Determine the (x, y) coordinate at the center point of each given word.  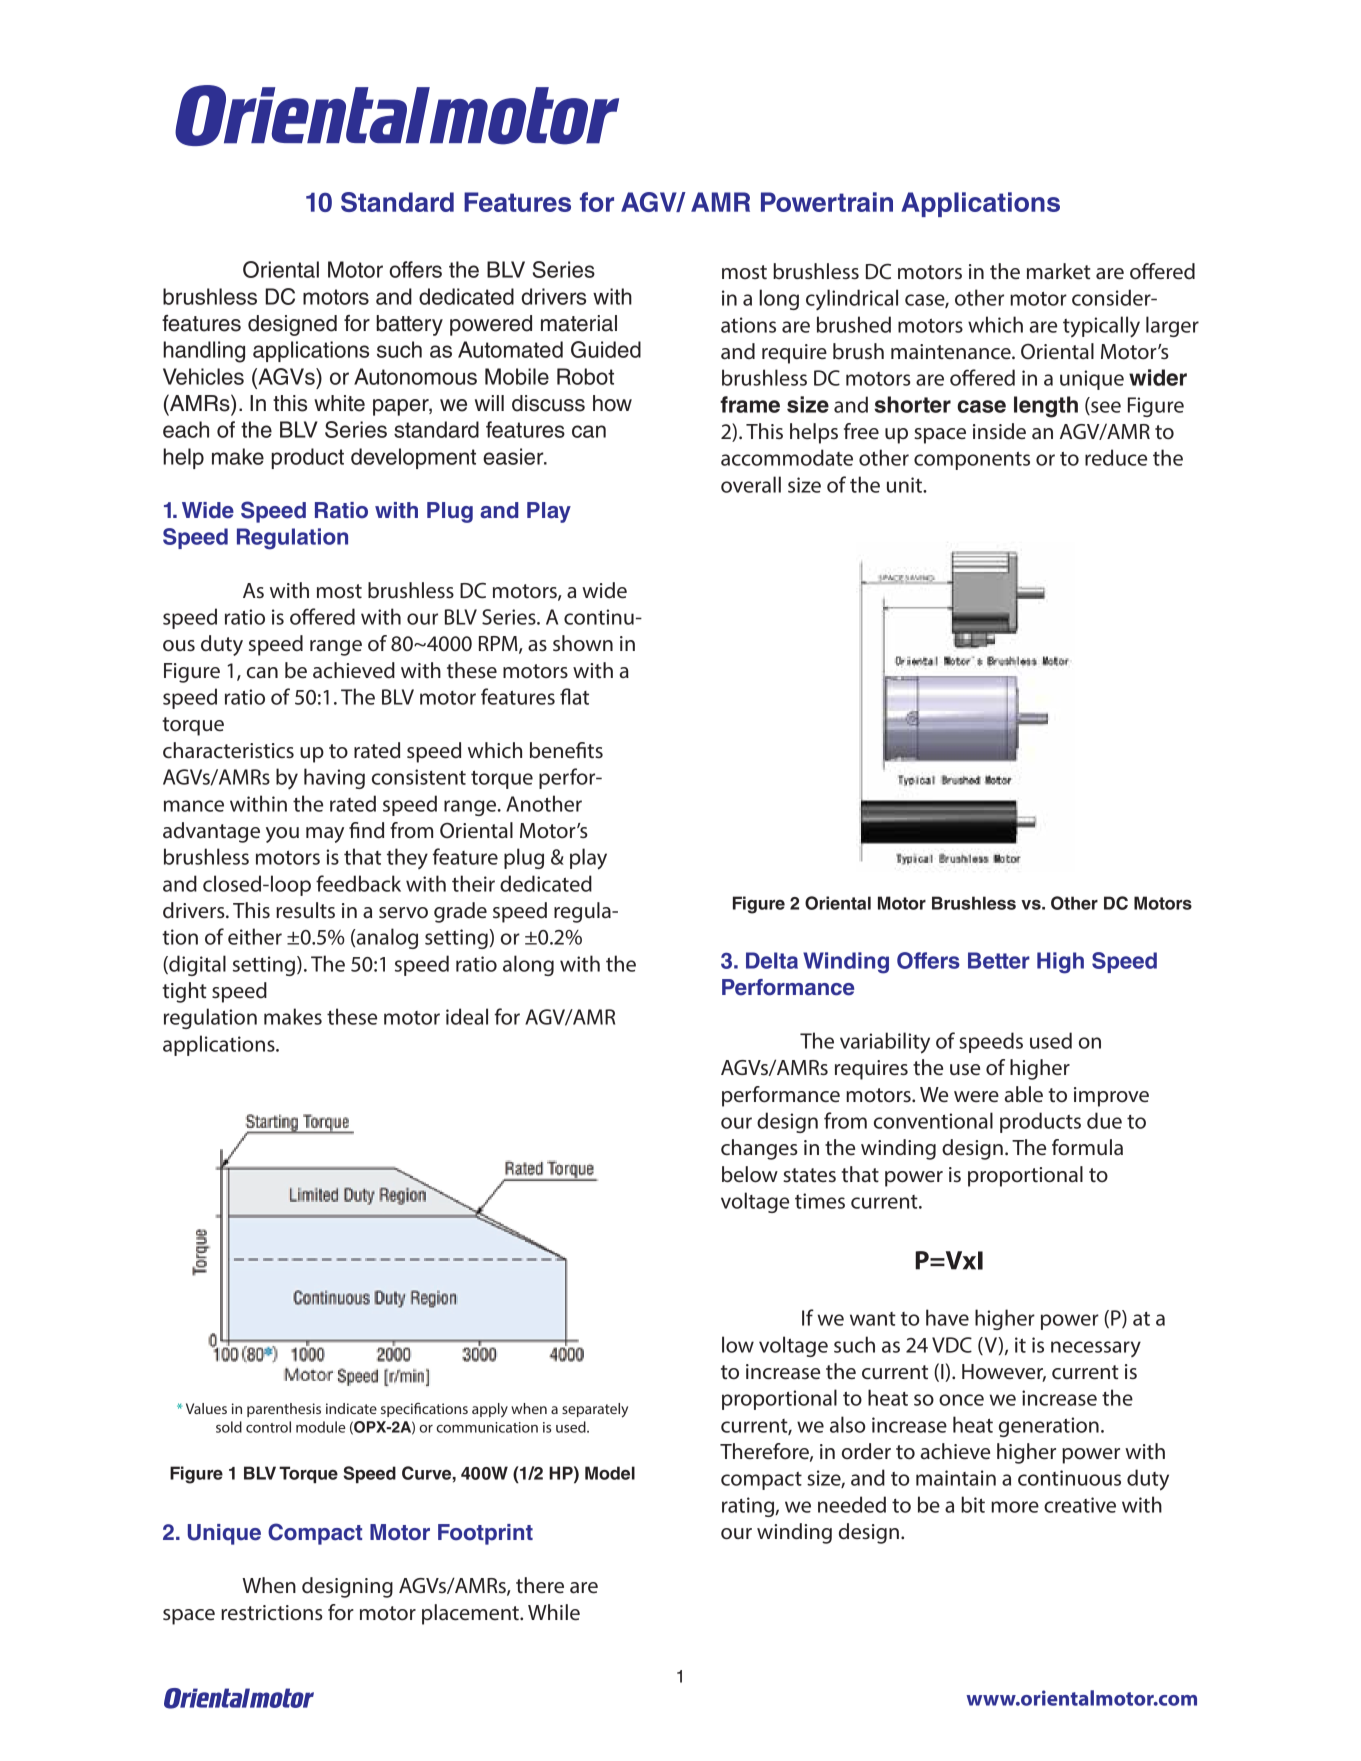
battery (409, 325)
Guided (606, 349)
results (305, 910)
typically (1101, 327)
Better (999, 960)
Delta (772, 960)
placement (471, 1614)
